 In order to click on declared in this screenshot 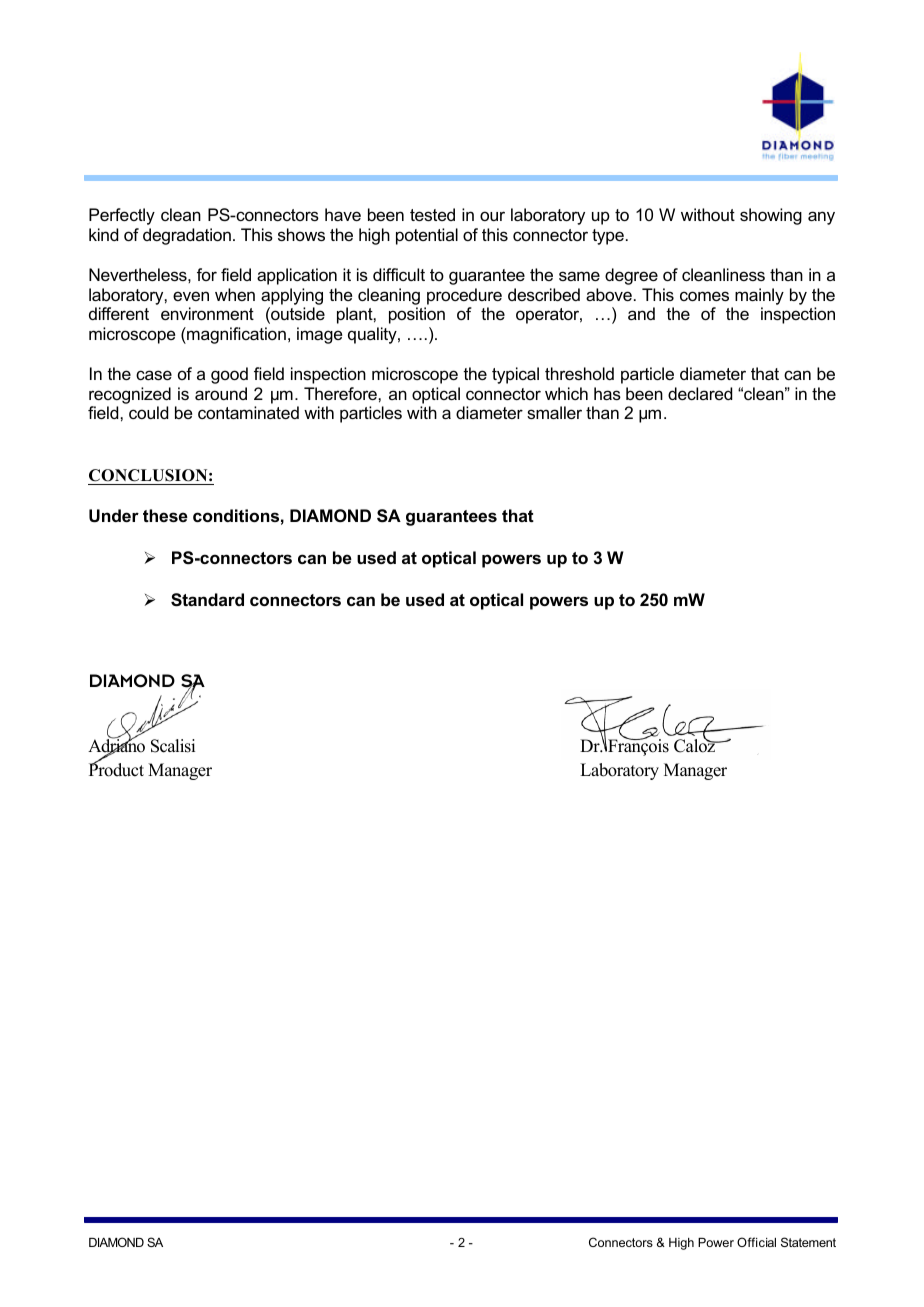, I will do `click(700, 393)`.
